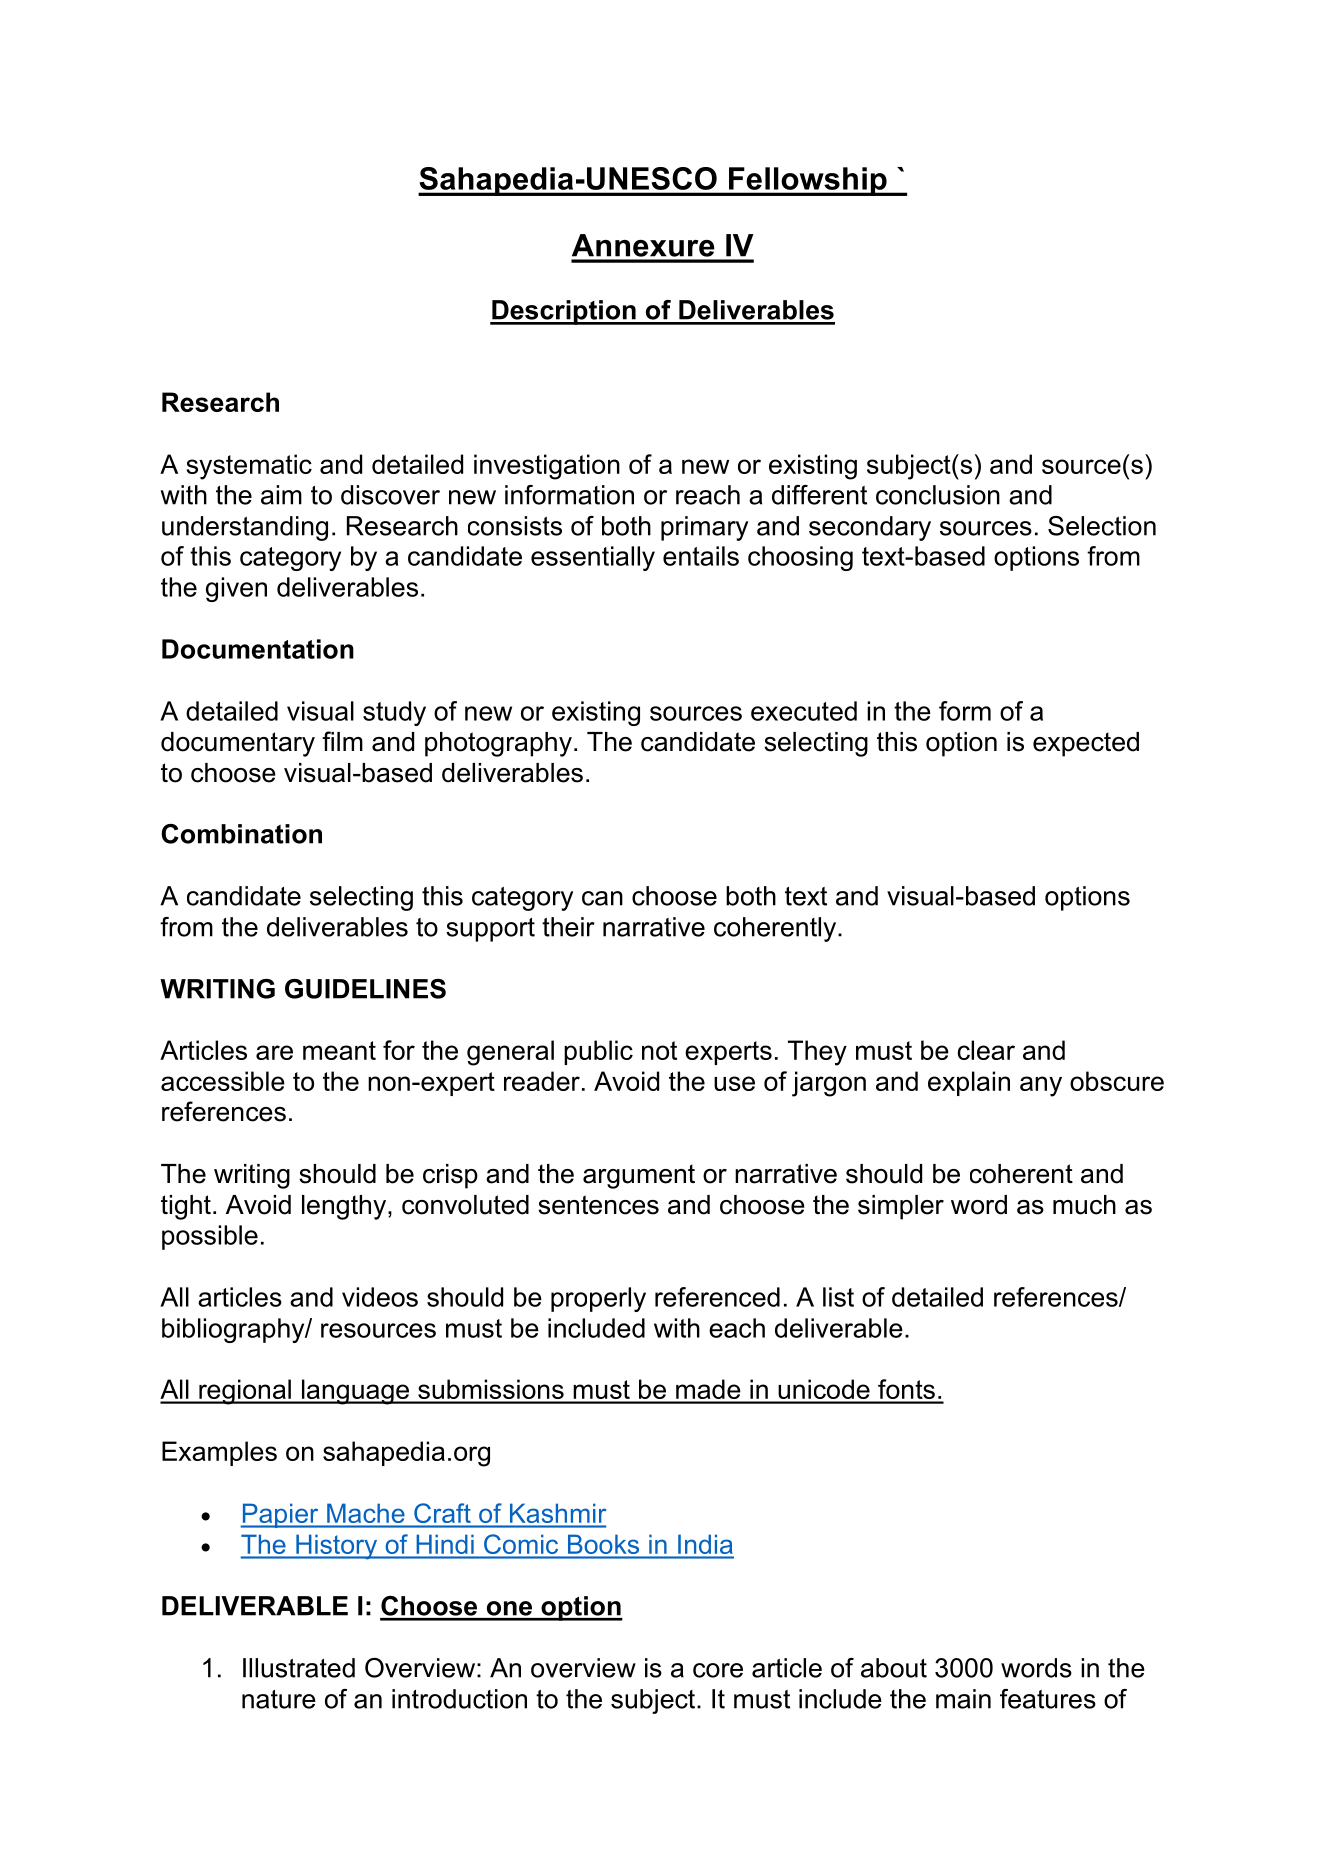 The width and height of the screenshot is (1325, 1874). I want to click on Illustrated, so click(299, 1668).
